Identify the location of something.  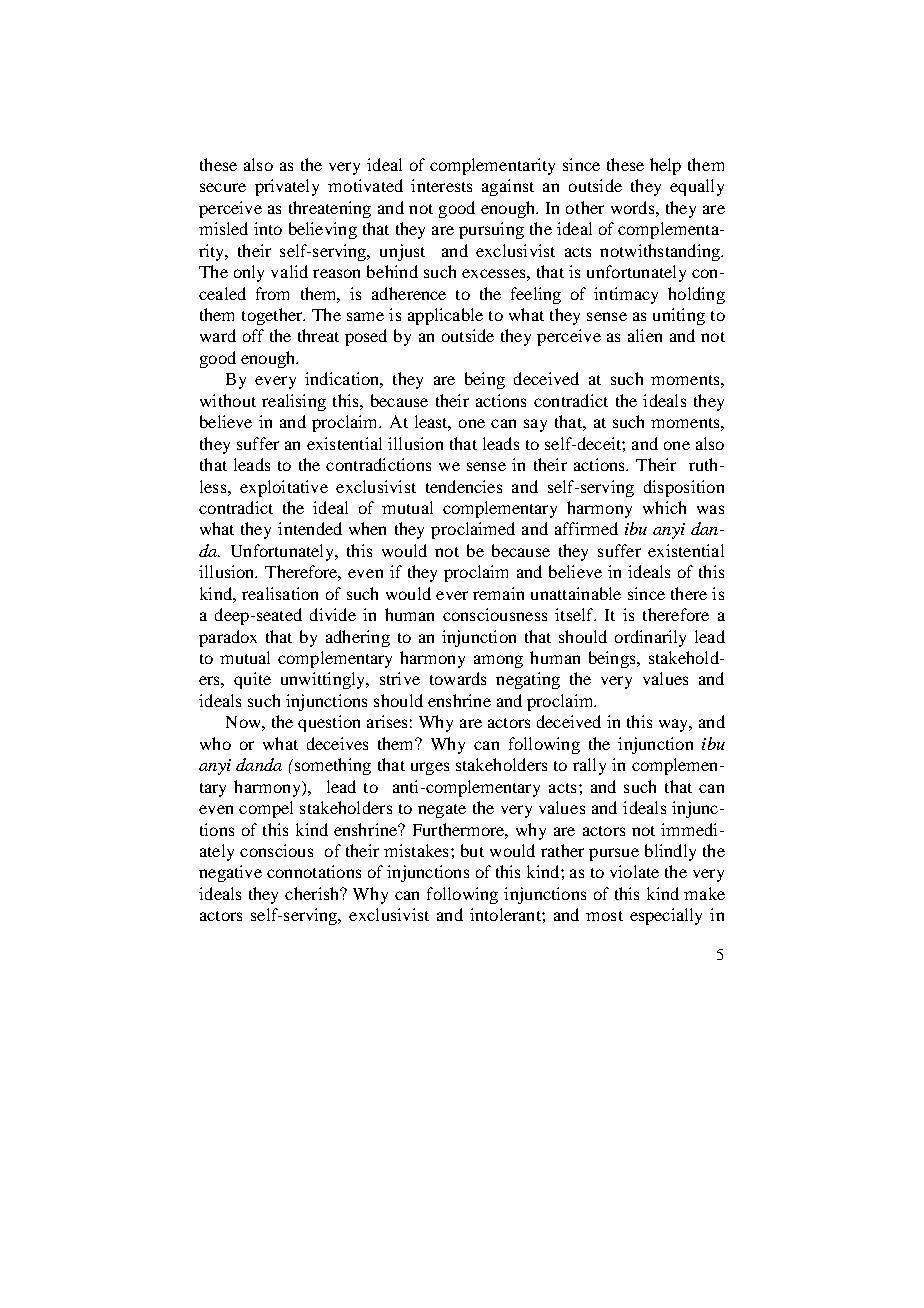
(331, 766).
